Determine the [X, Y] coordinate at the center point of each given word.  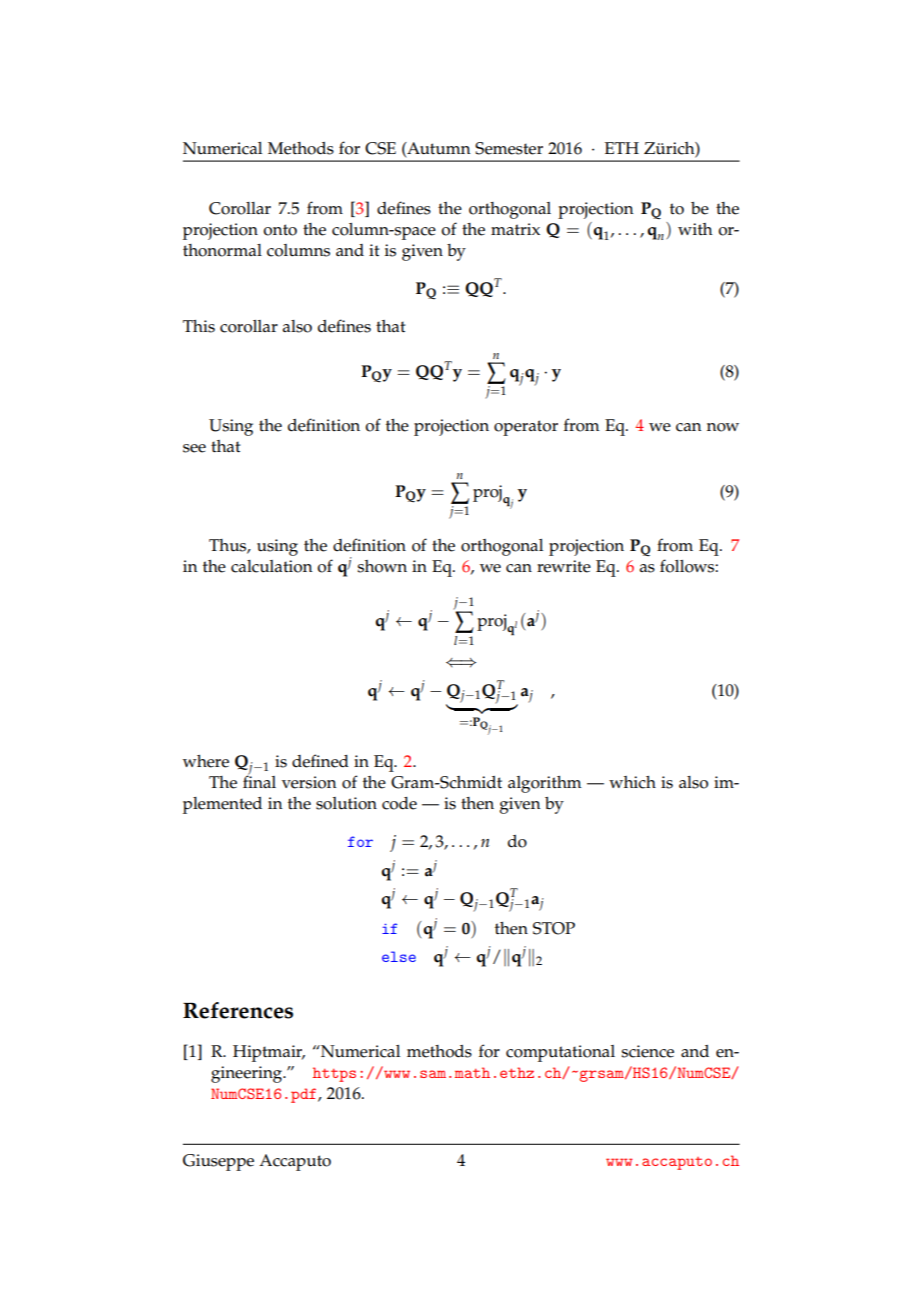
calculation [272, 566]
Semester [509, 148]
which [632, 782]
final [259, 780]
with [695, 229]
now [723, 427]
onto [280, 230]
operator [526, 428]
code [399, 803]
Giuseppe [218, 1162]
